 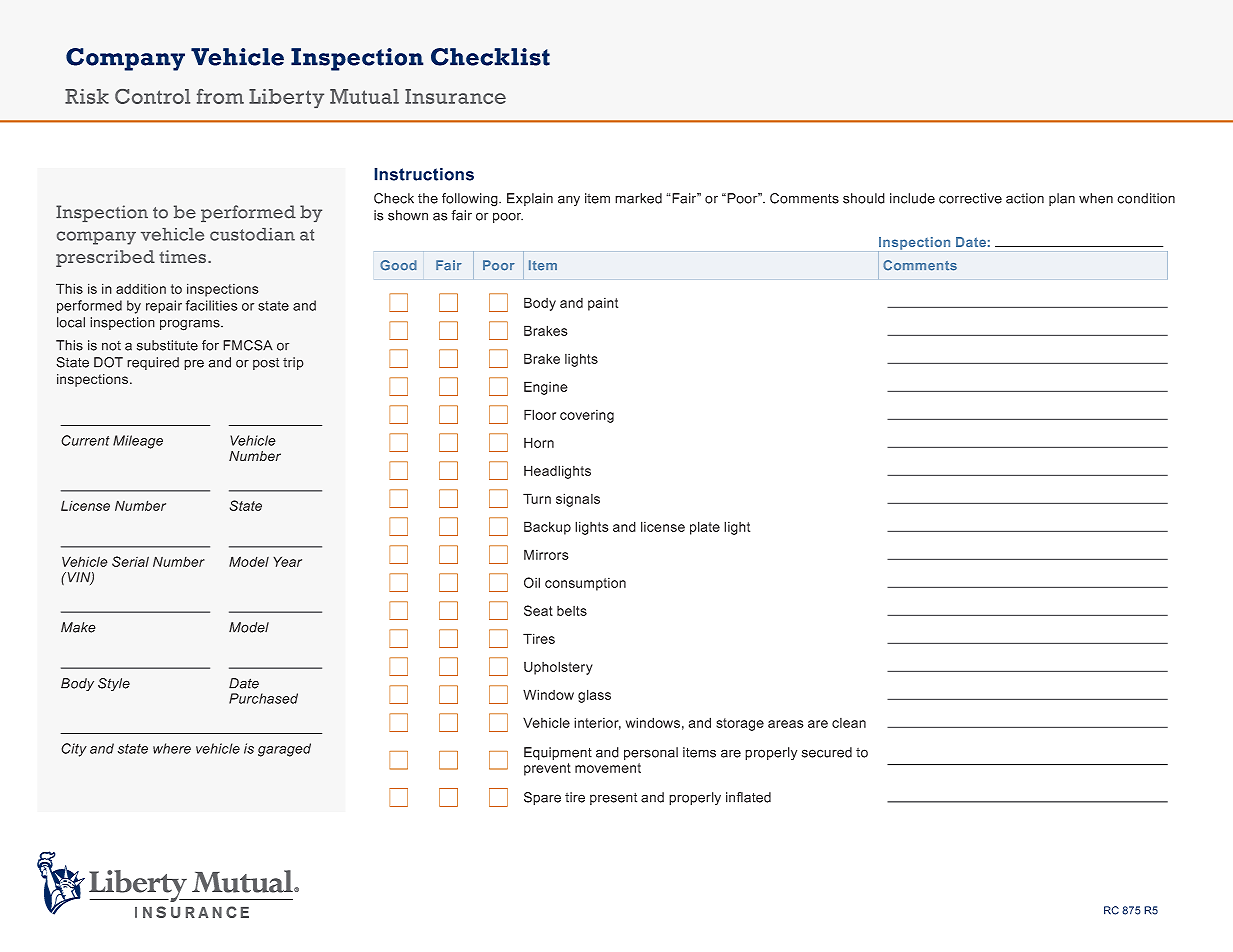 What do you see at coordinates (1062, 199) in the document?
I see `plan` at bounding box center [1062, 199].
